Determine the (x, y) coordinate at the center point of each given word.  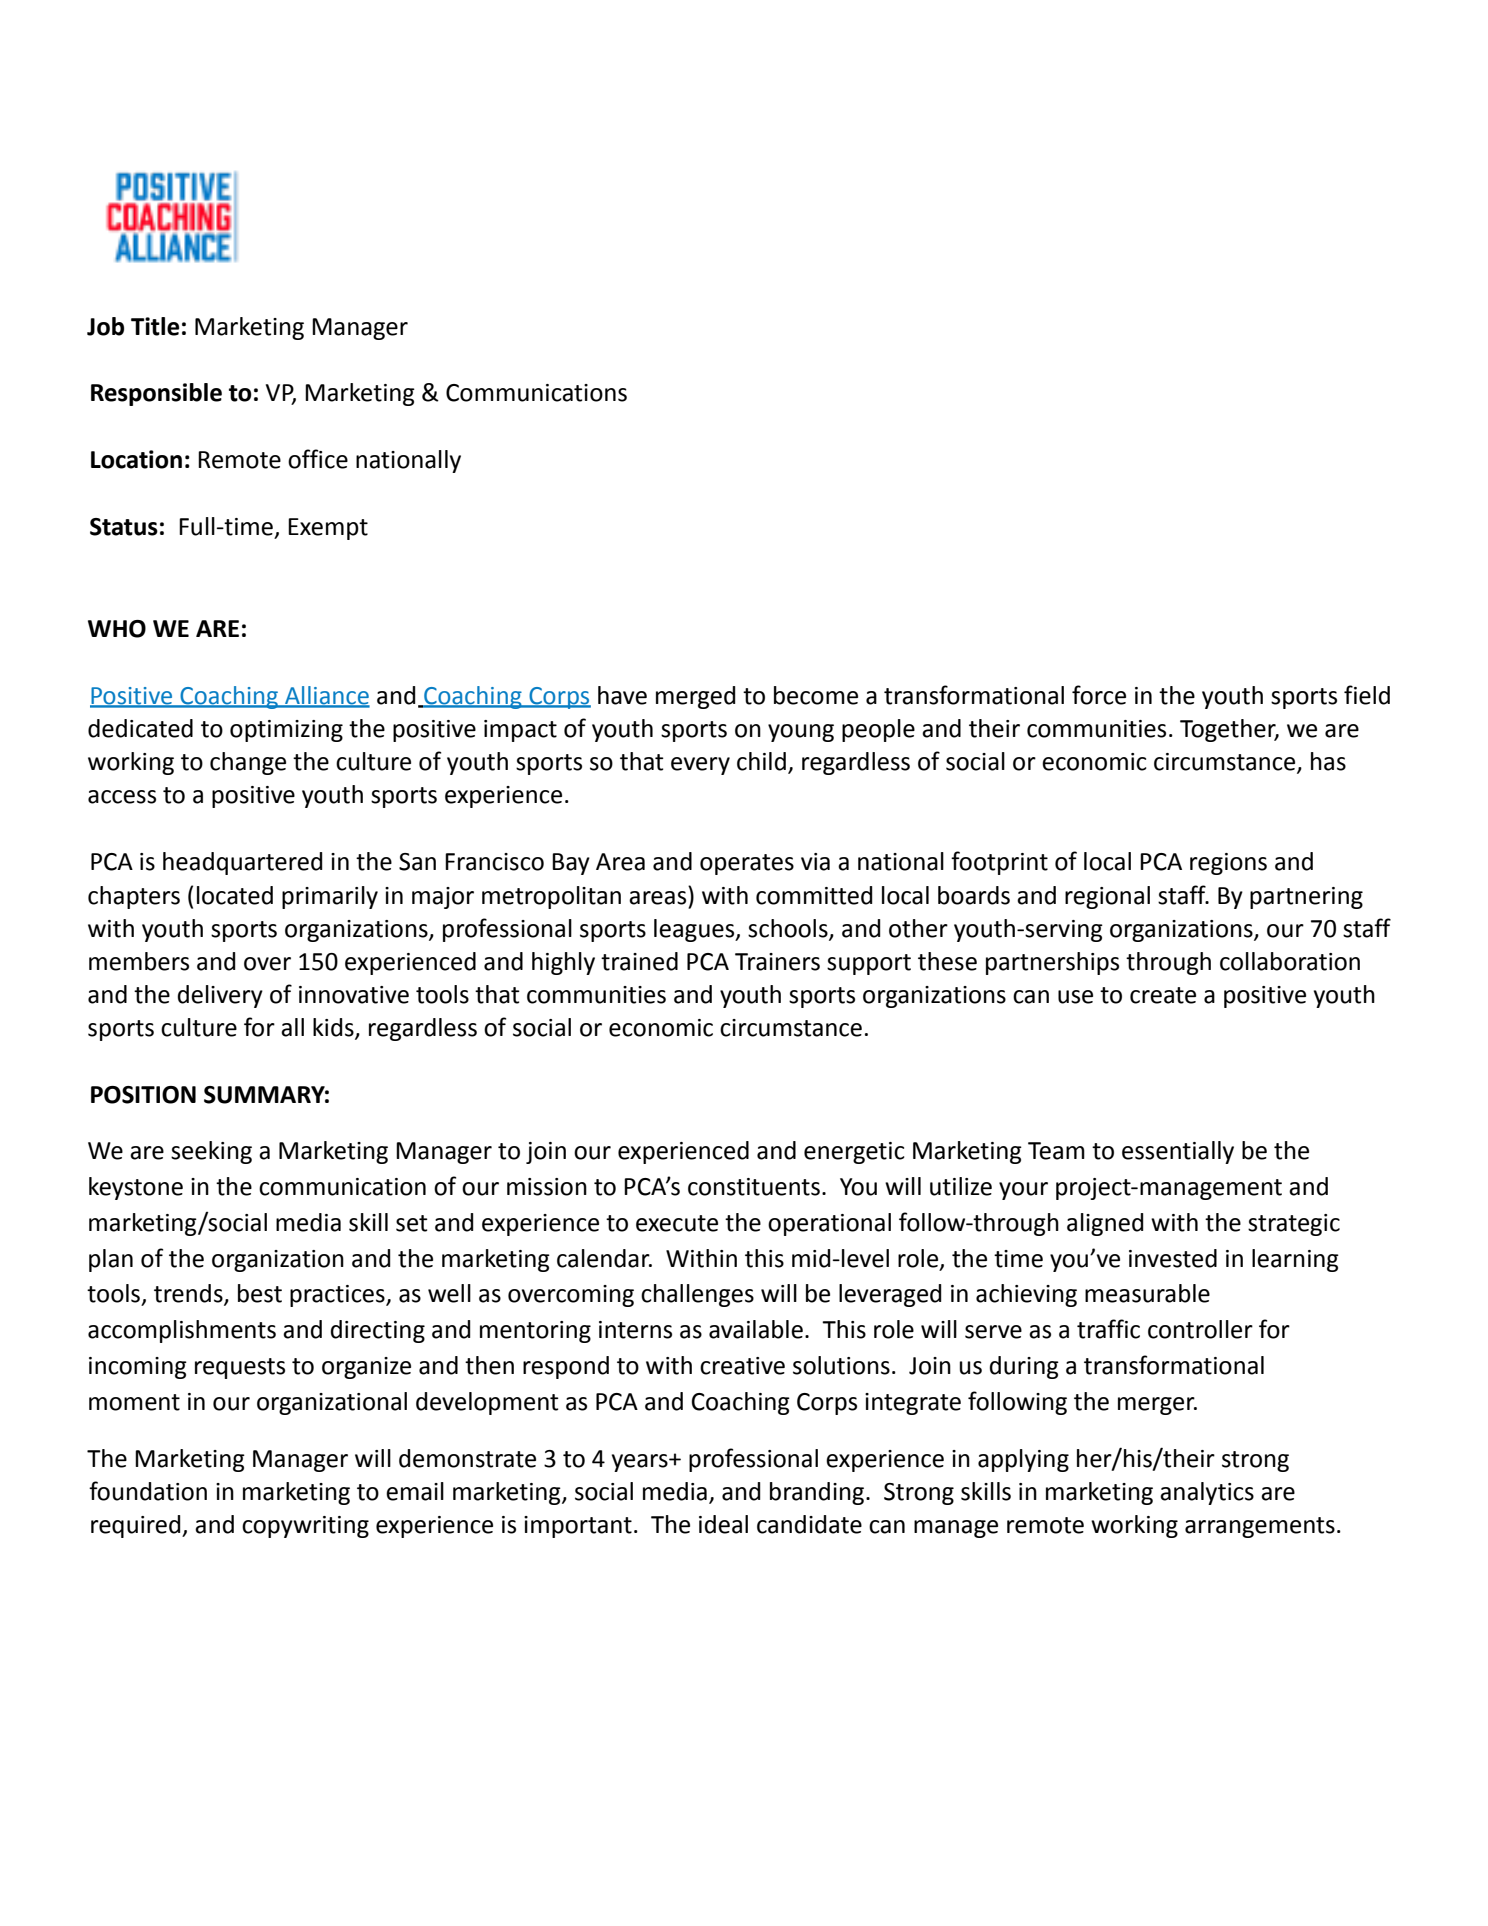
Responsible (156, 394)
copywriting (305, 1527)
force (1099, 695)
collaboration (1290, 961)
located (235, 895)
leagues (695, 930)
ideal (723, 1524)
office (318, 459)
